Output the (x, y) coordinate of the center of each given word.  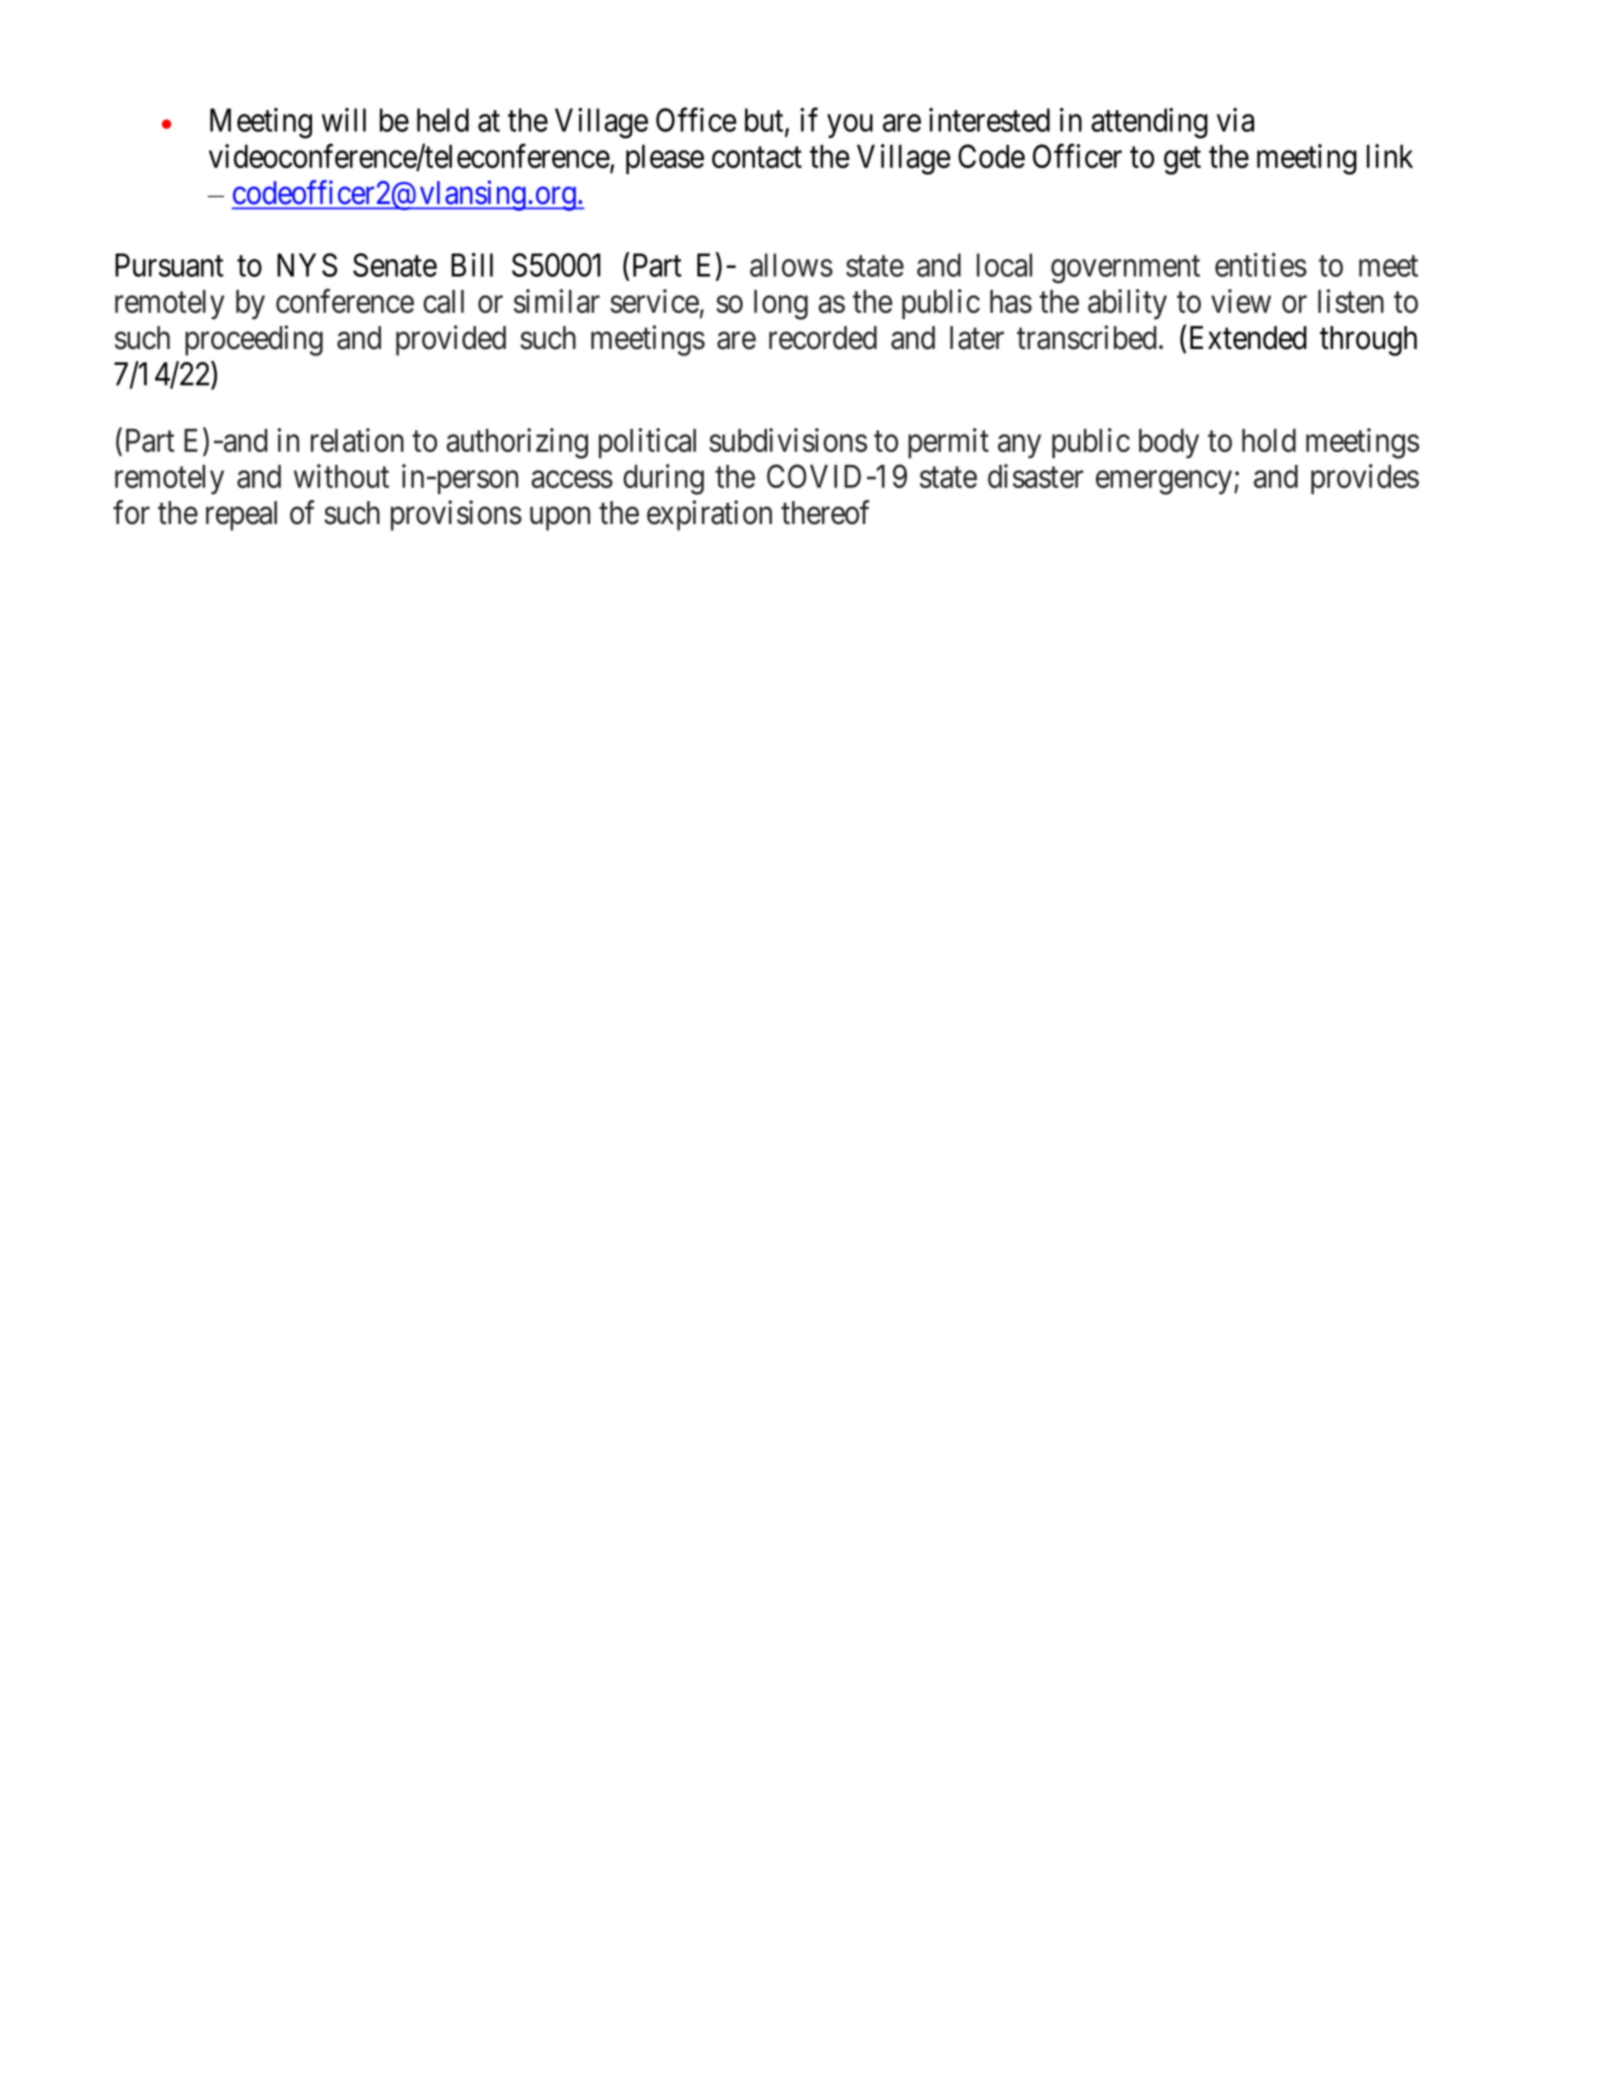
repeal (241, 516)
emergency (1165, 483)
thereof (825, 512)
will (344, 120)
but (765, 121)
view (1241, 301)
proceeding (254, 340)
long (781, 305)
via (1235, 120)
